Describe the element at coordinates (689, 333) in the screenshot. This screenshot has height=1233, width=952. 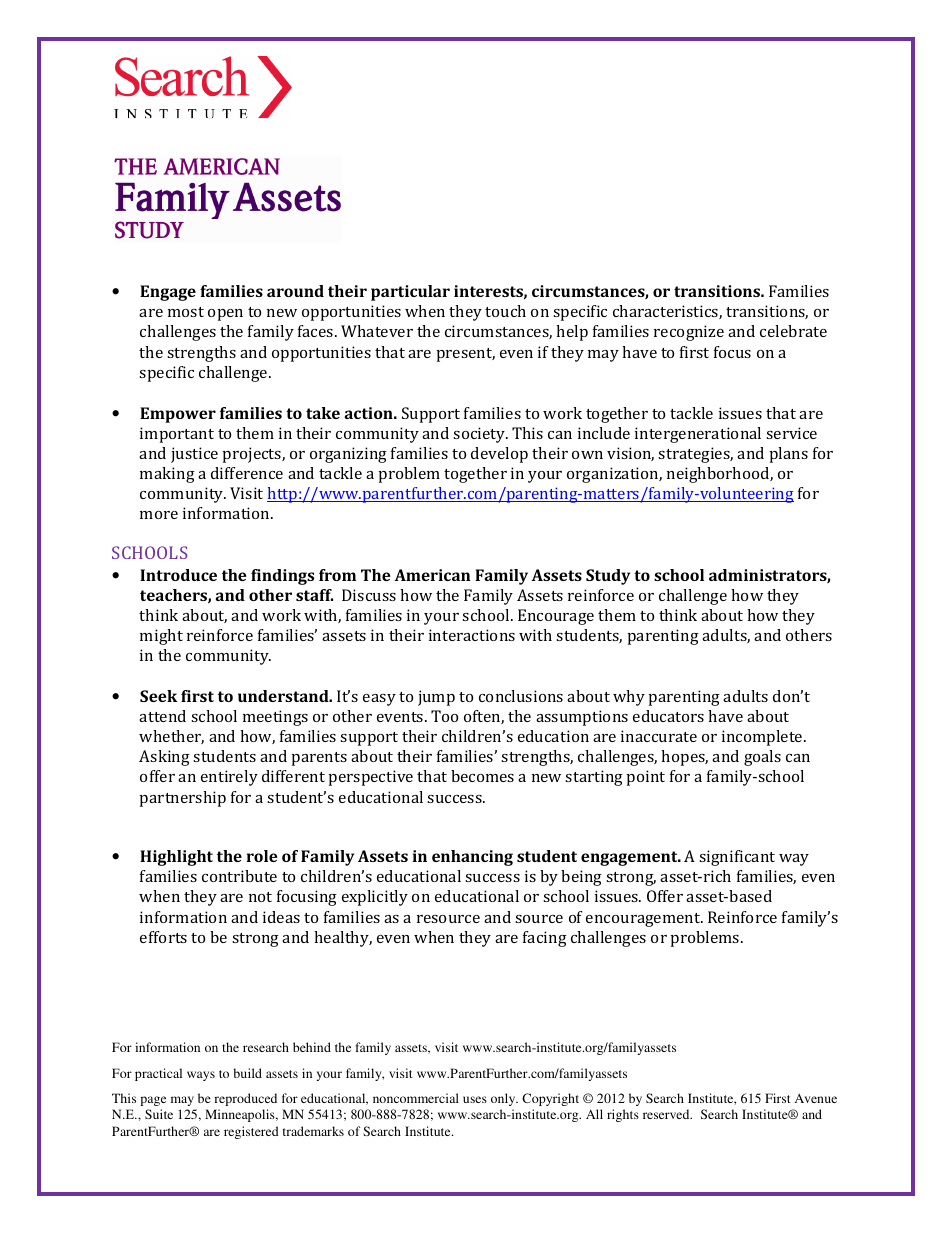
I see `recognize` at that location.
